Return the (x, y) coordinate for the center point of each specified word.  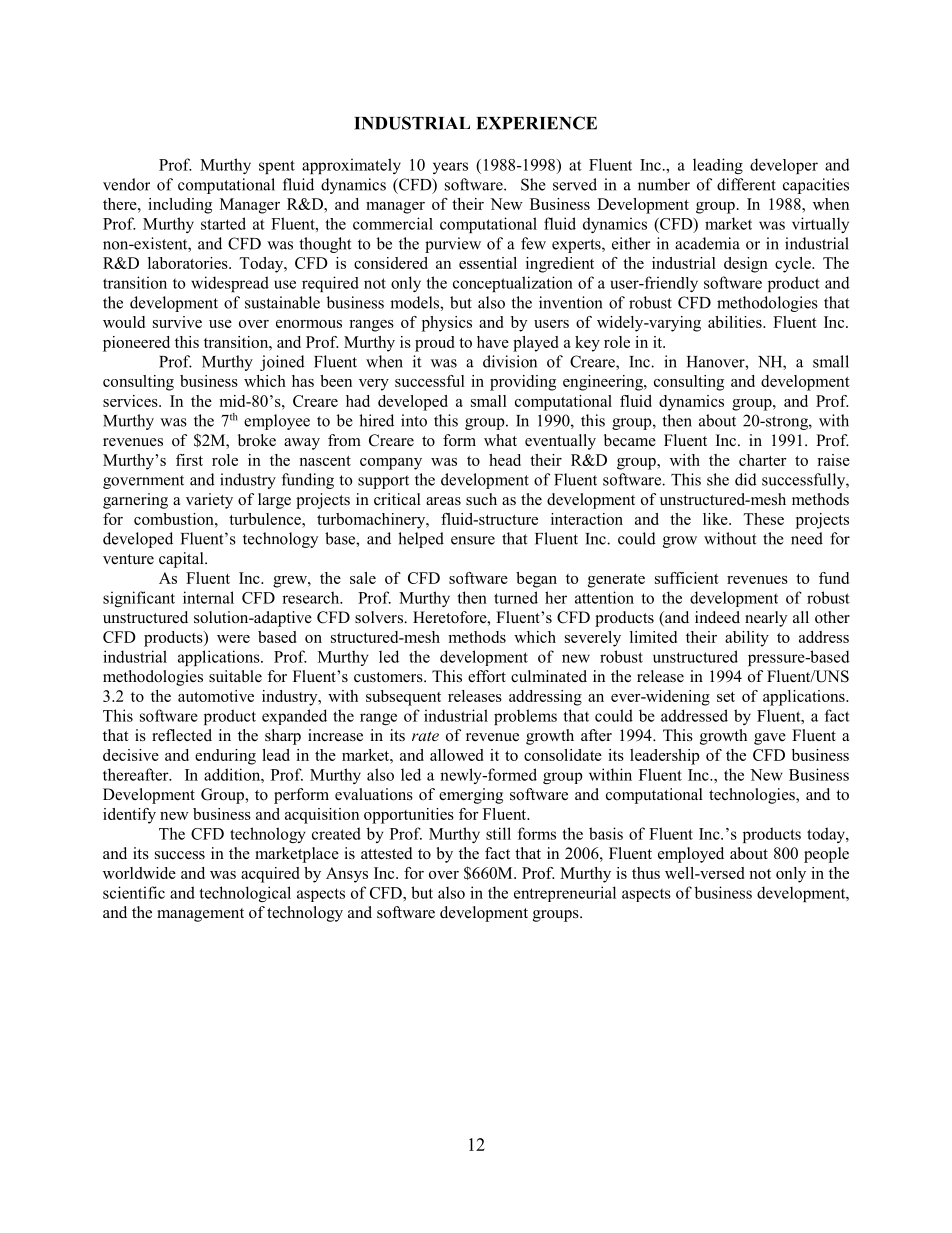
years (450, 168)
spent (277, 167)
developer (784, 166)
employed (691, 855)
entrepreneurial (565, 894)
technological (245, 894)
